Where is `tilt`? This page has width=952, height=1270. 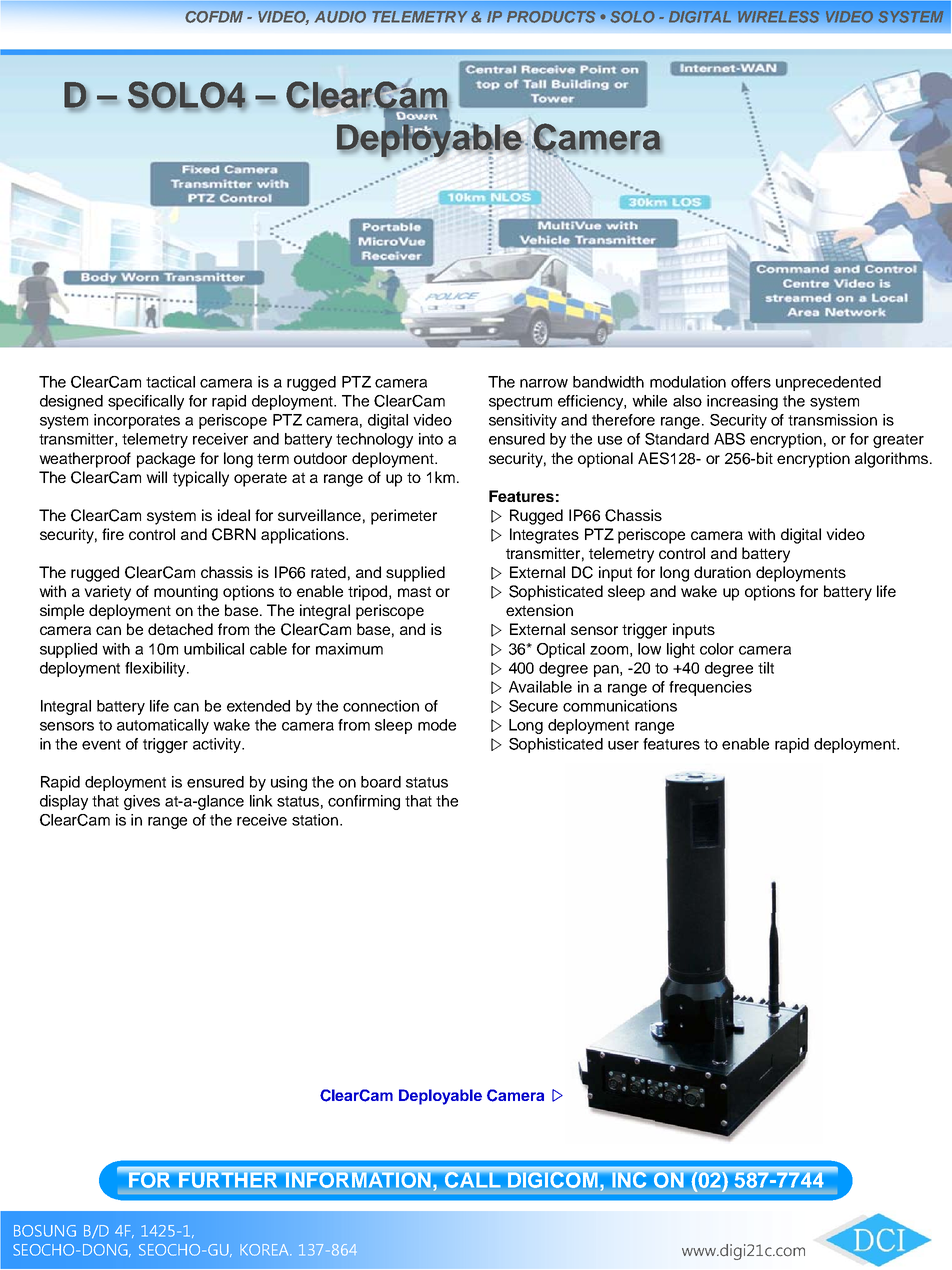
tilt is located at coordinates (766, 668).
